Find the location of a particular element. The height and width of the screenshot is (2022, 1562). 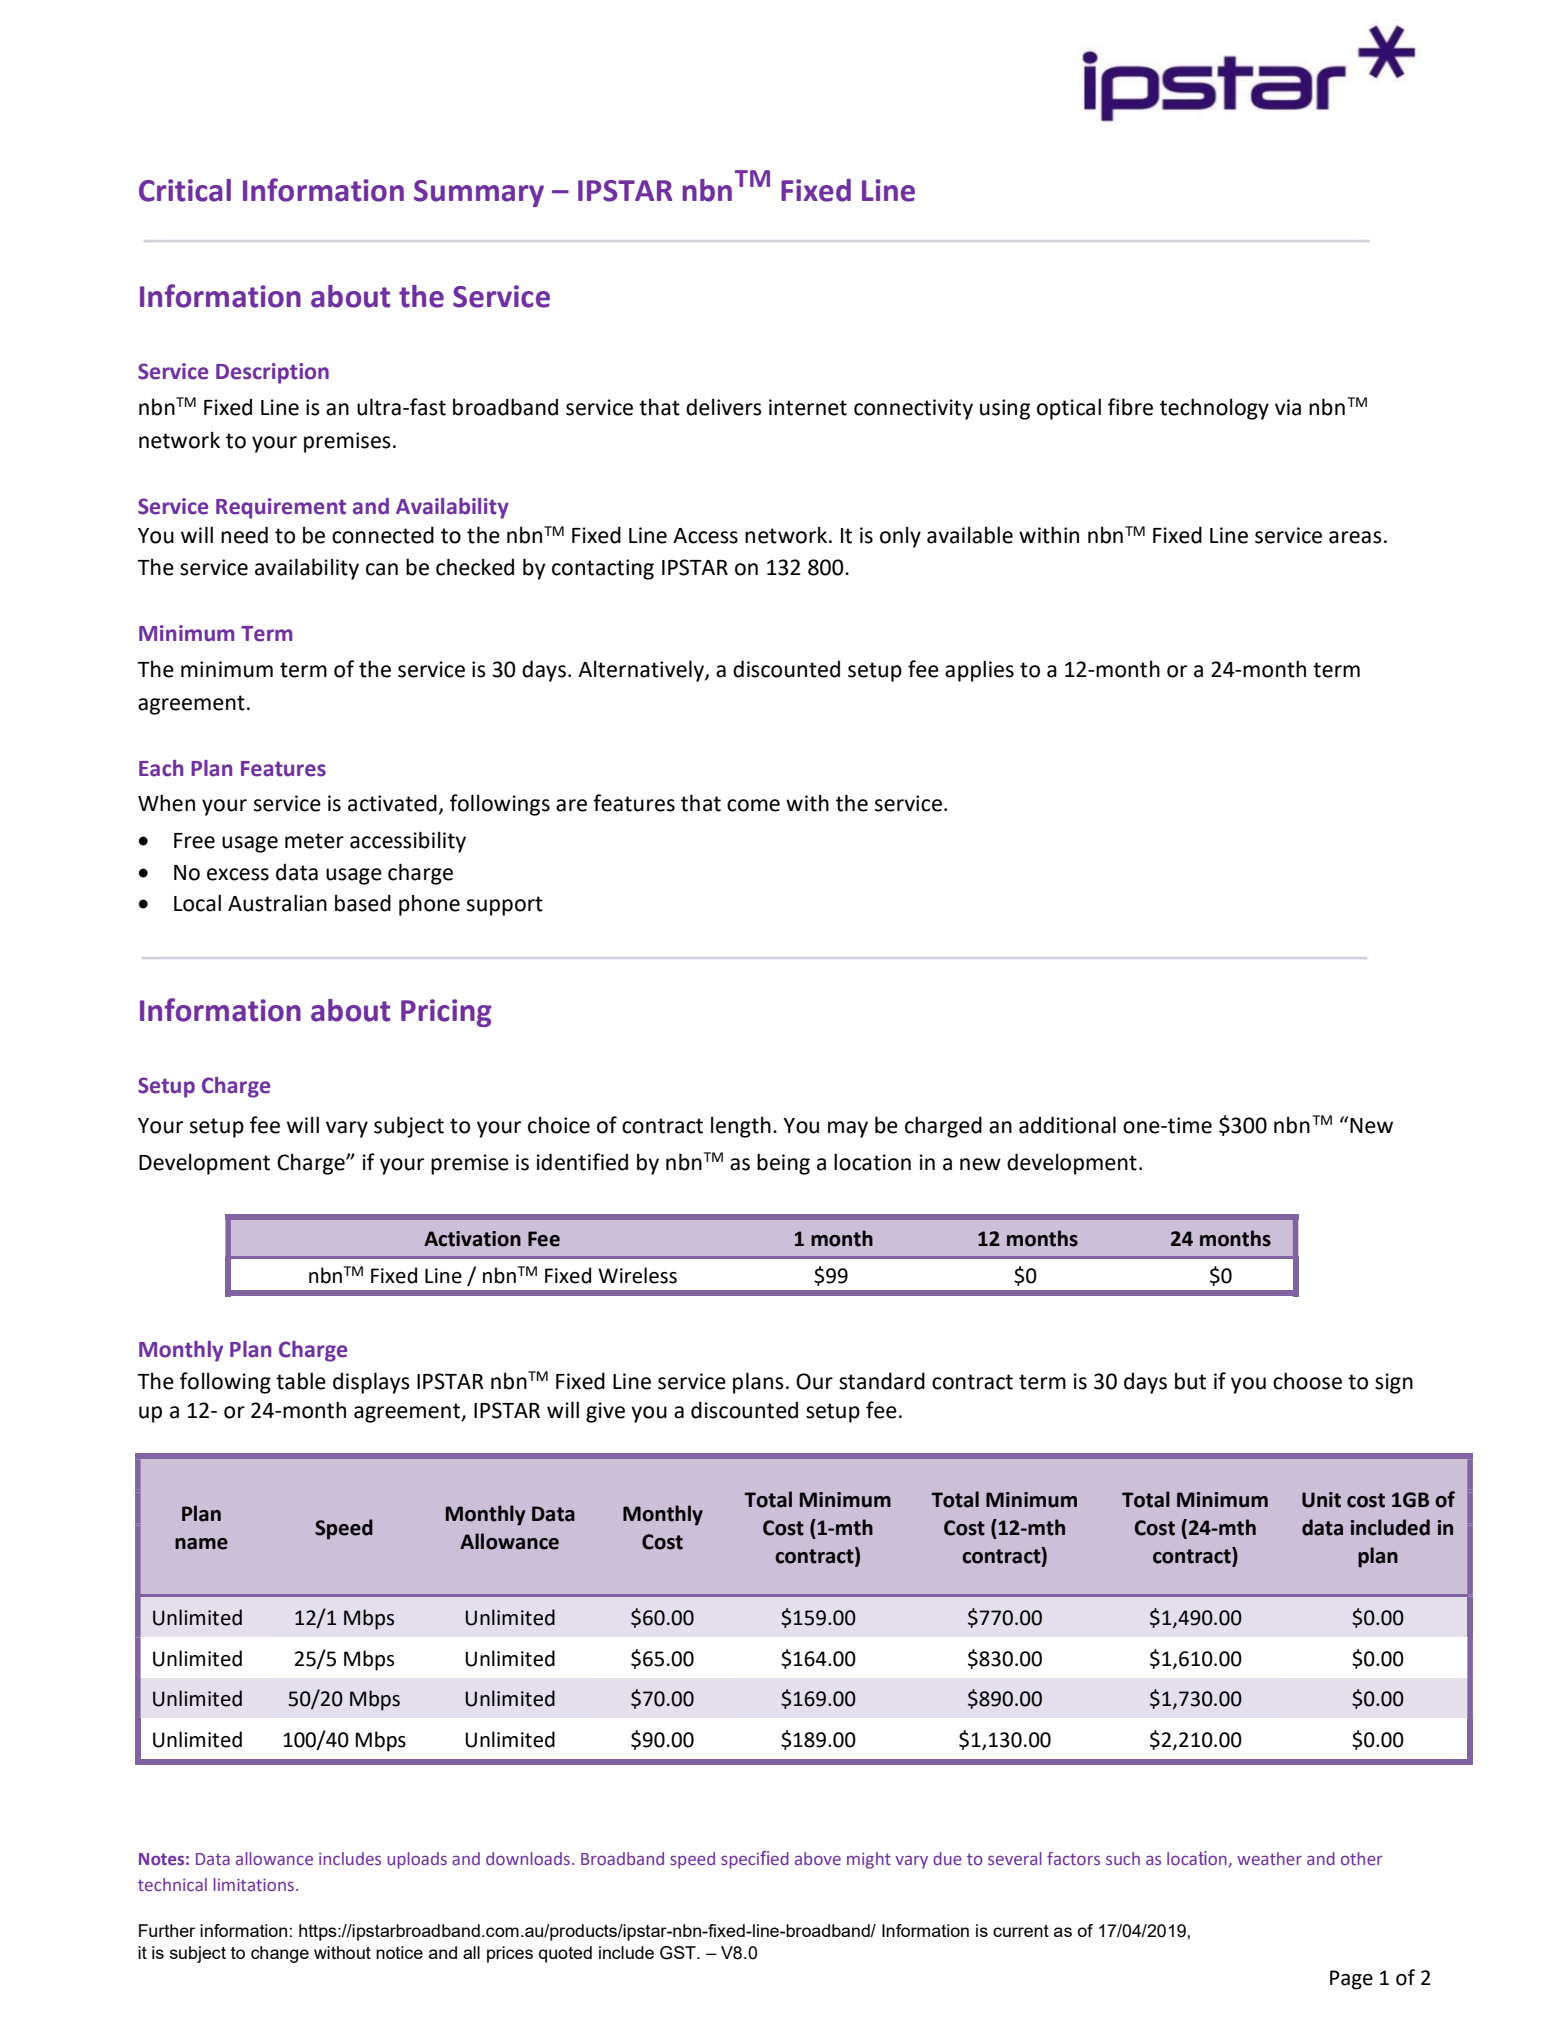

name is located at coordinates (201, 1544).
